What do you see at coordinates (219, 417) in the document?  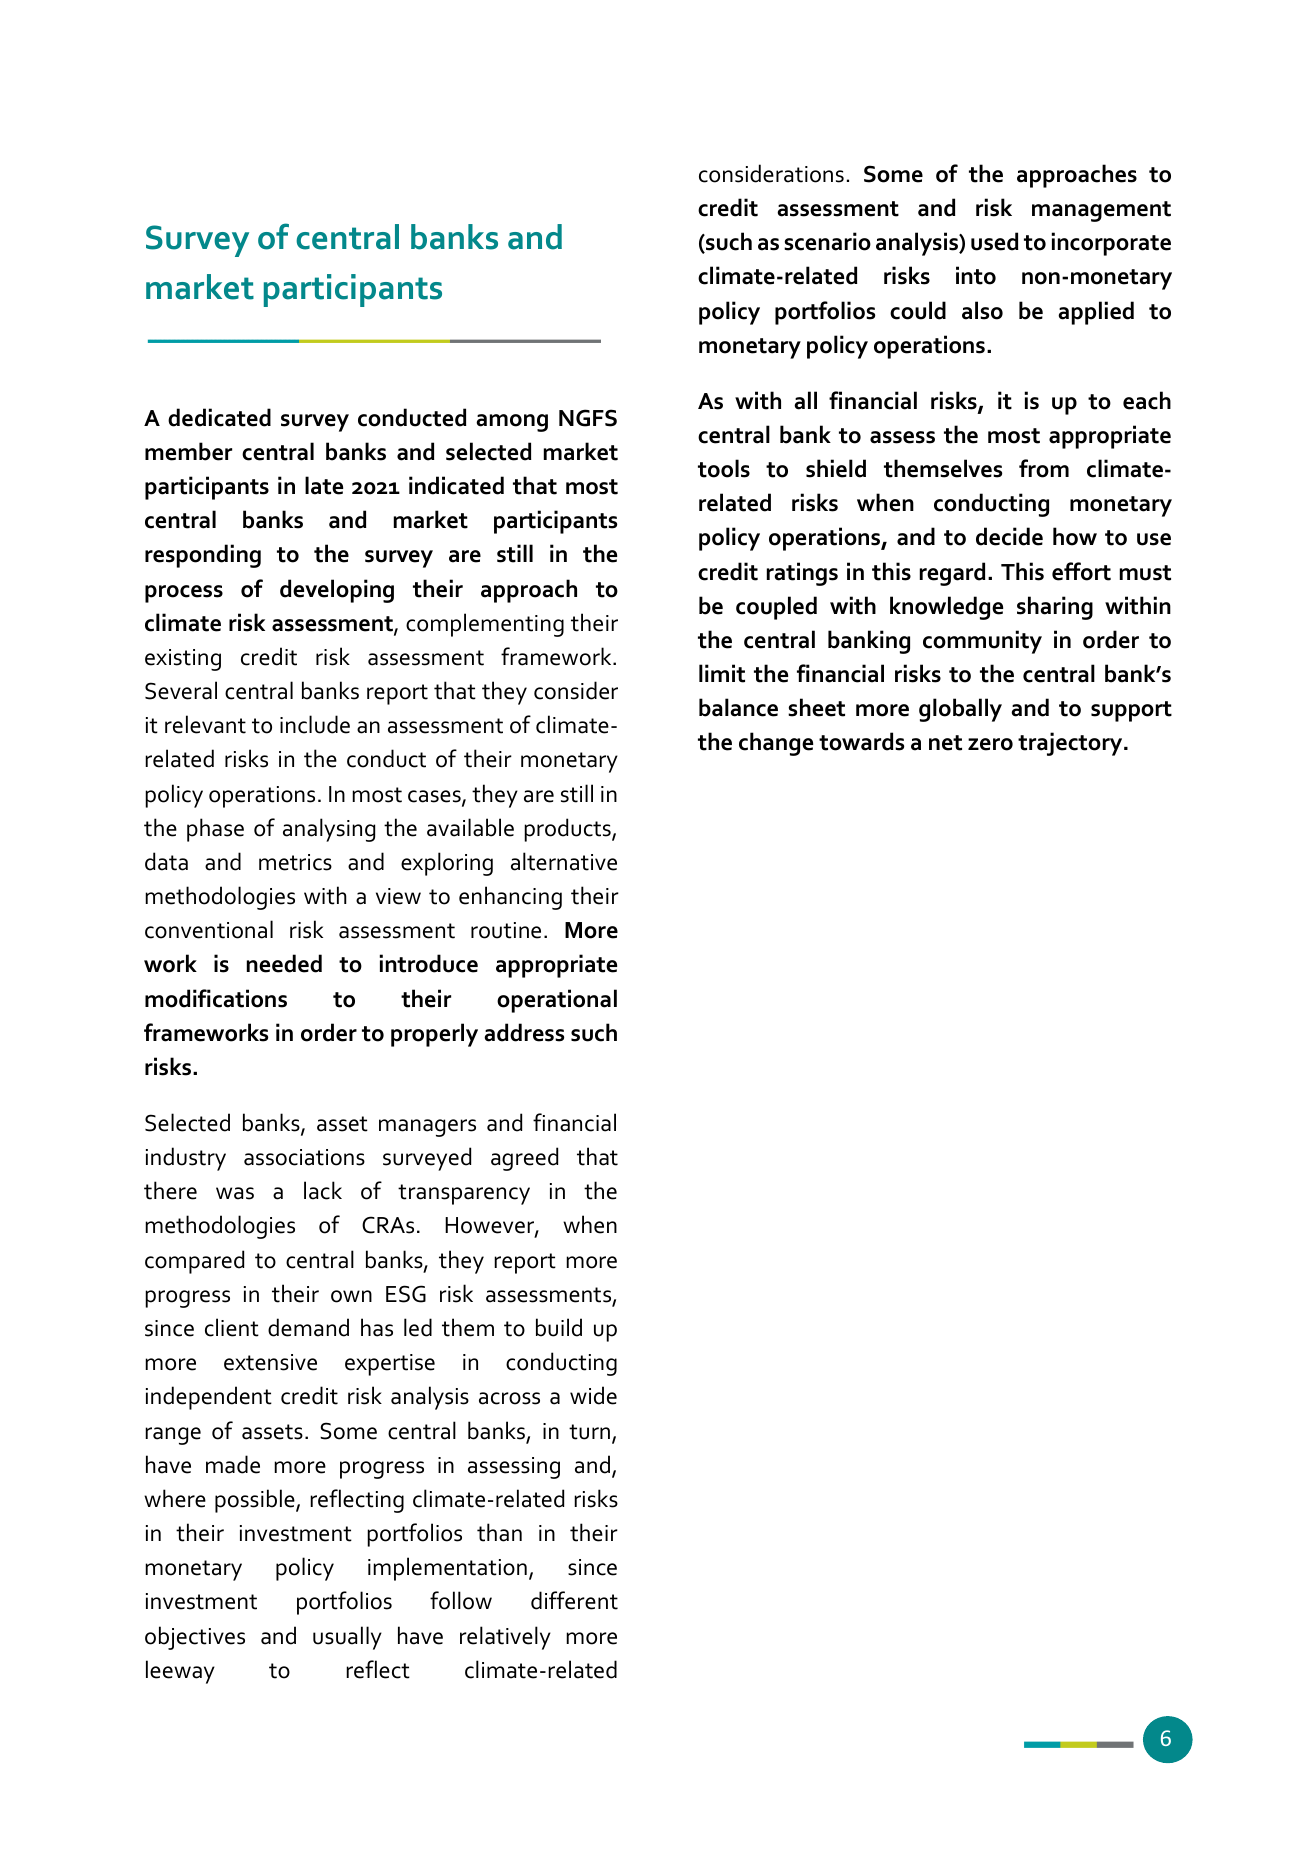 I see `dedicated` at bounding box center [219, 417].
